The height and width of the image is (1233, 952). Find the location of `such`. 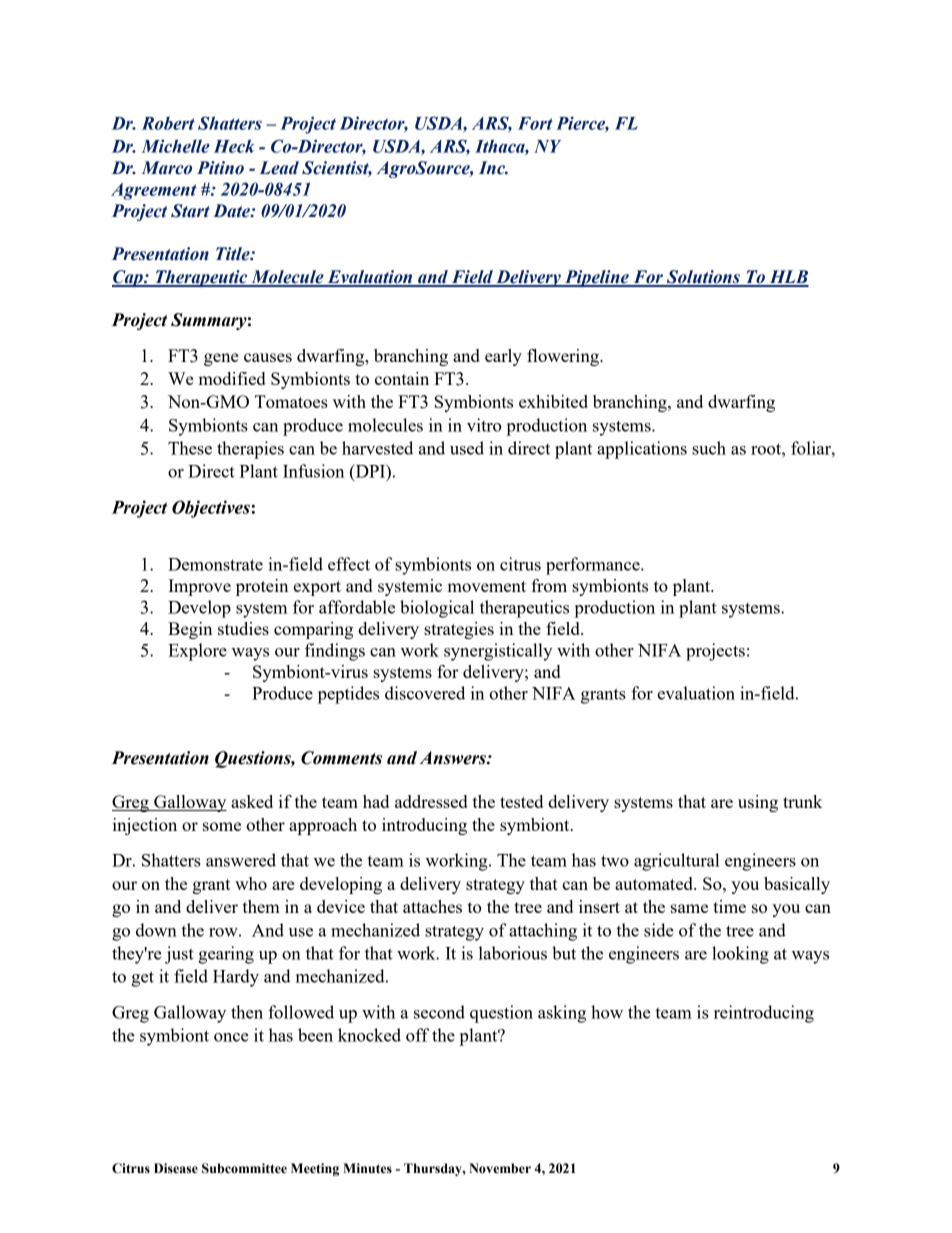

such is located at coordinates (709, 448).
